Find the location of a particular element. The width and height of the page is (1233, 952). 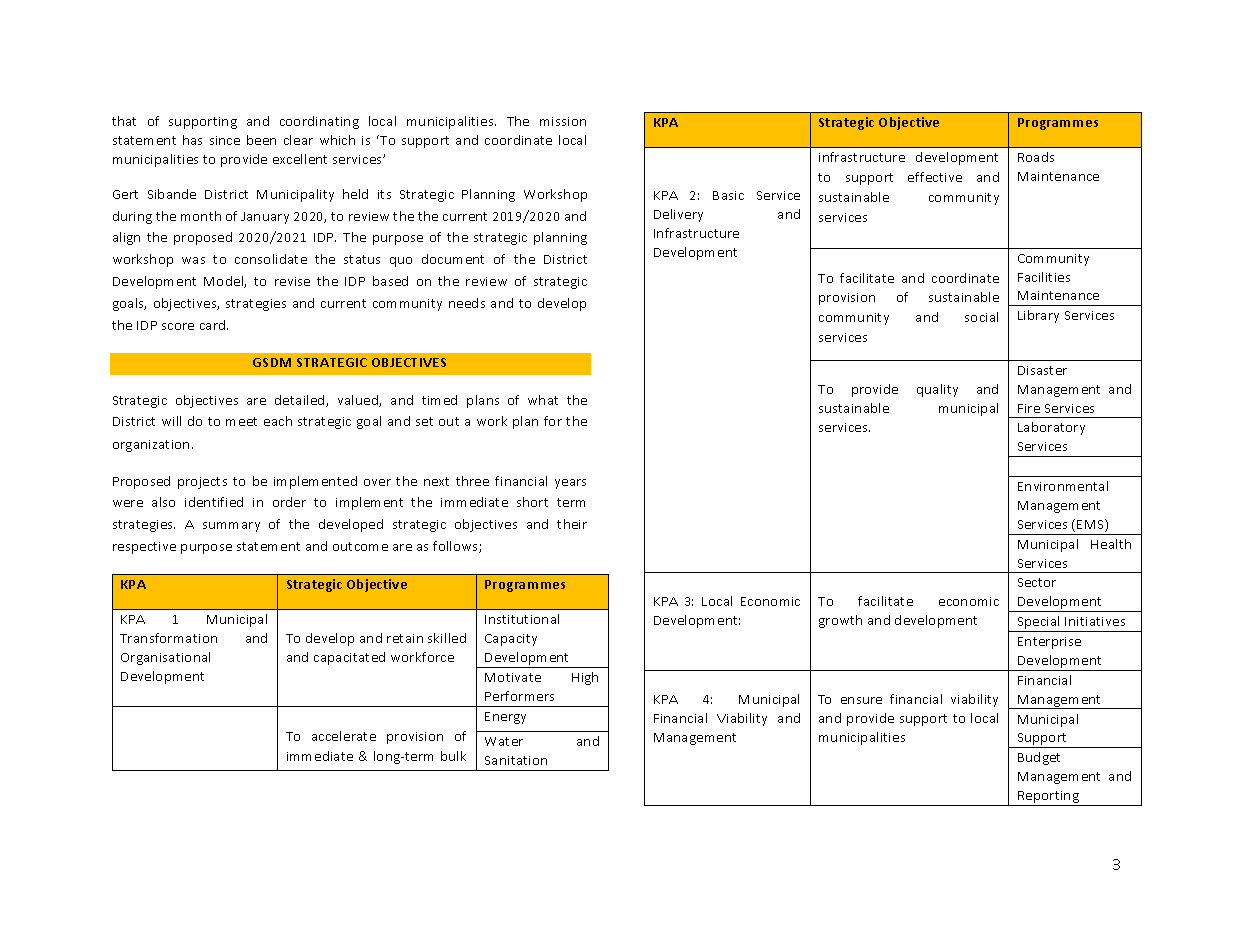

social is located at coordinates (981, 317).
